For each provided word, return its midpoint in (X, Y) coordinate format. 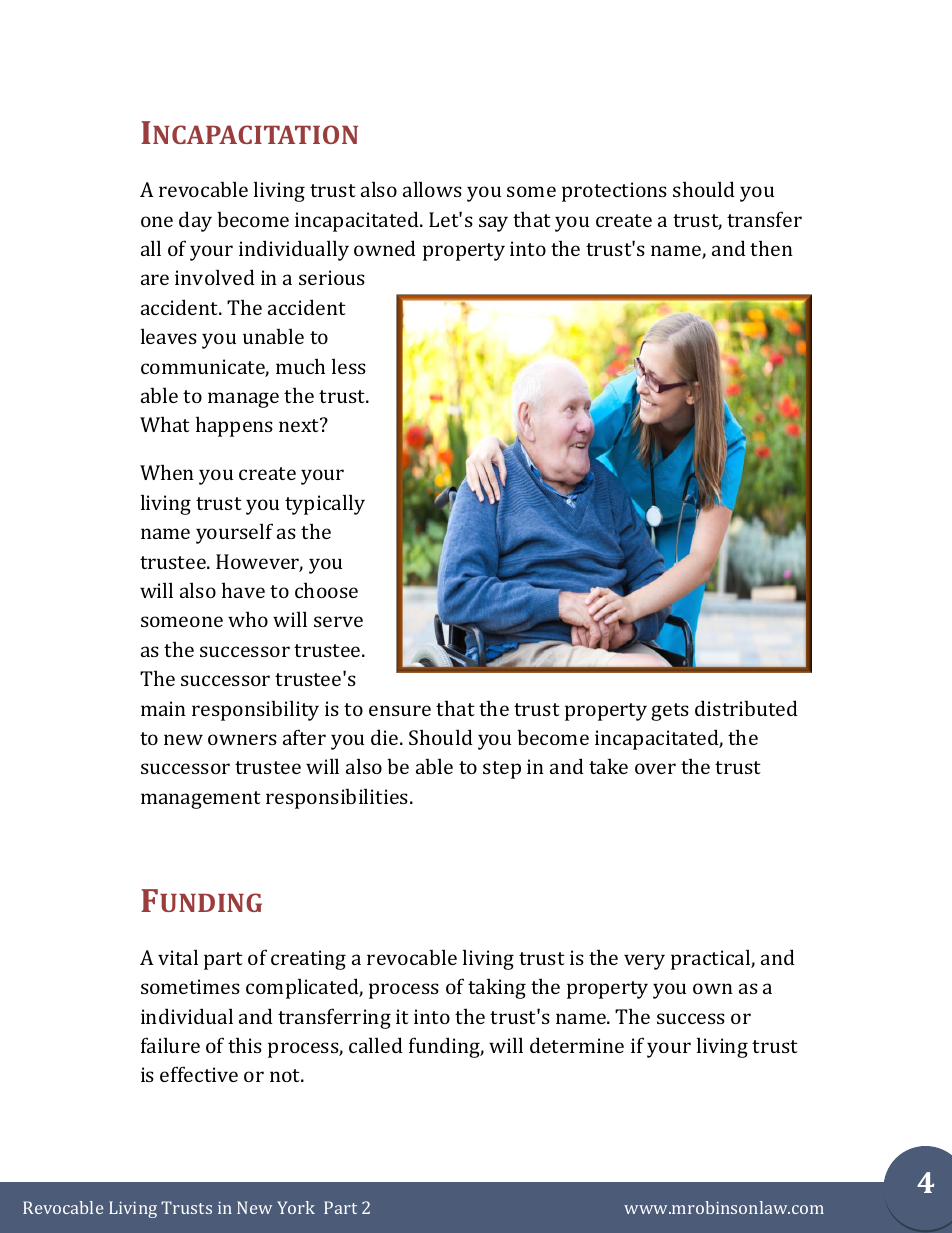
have (243, 590)
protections (614, 192)
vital (178, 957)
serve (338, 621)
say (493, 224)
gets (670, 712)
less (349, 366)
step (502, 770)
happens (234, 426)
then (771, 248)
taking (497, 988)
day (195, 221)
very (644, 962)
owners (242, 739)
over (655, 768)
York (296, 1207)
